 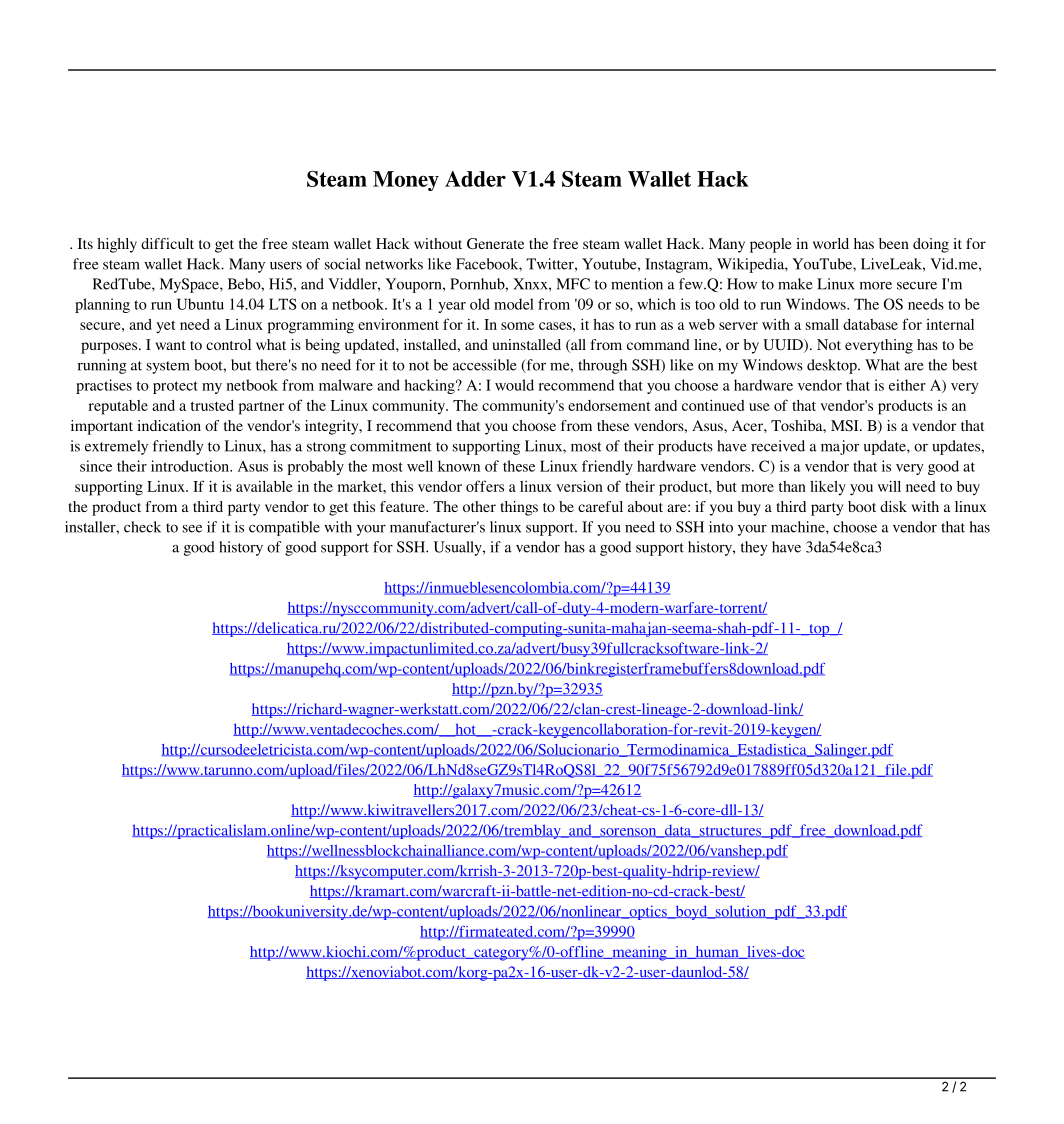 What do you see at coordinates (846, 426) in the image?
I see `MSI` at bounding box center [846, 426].
